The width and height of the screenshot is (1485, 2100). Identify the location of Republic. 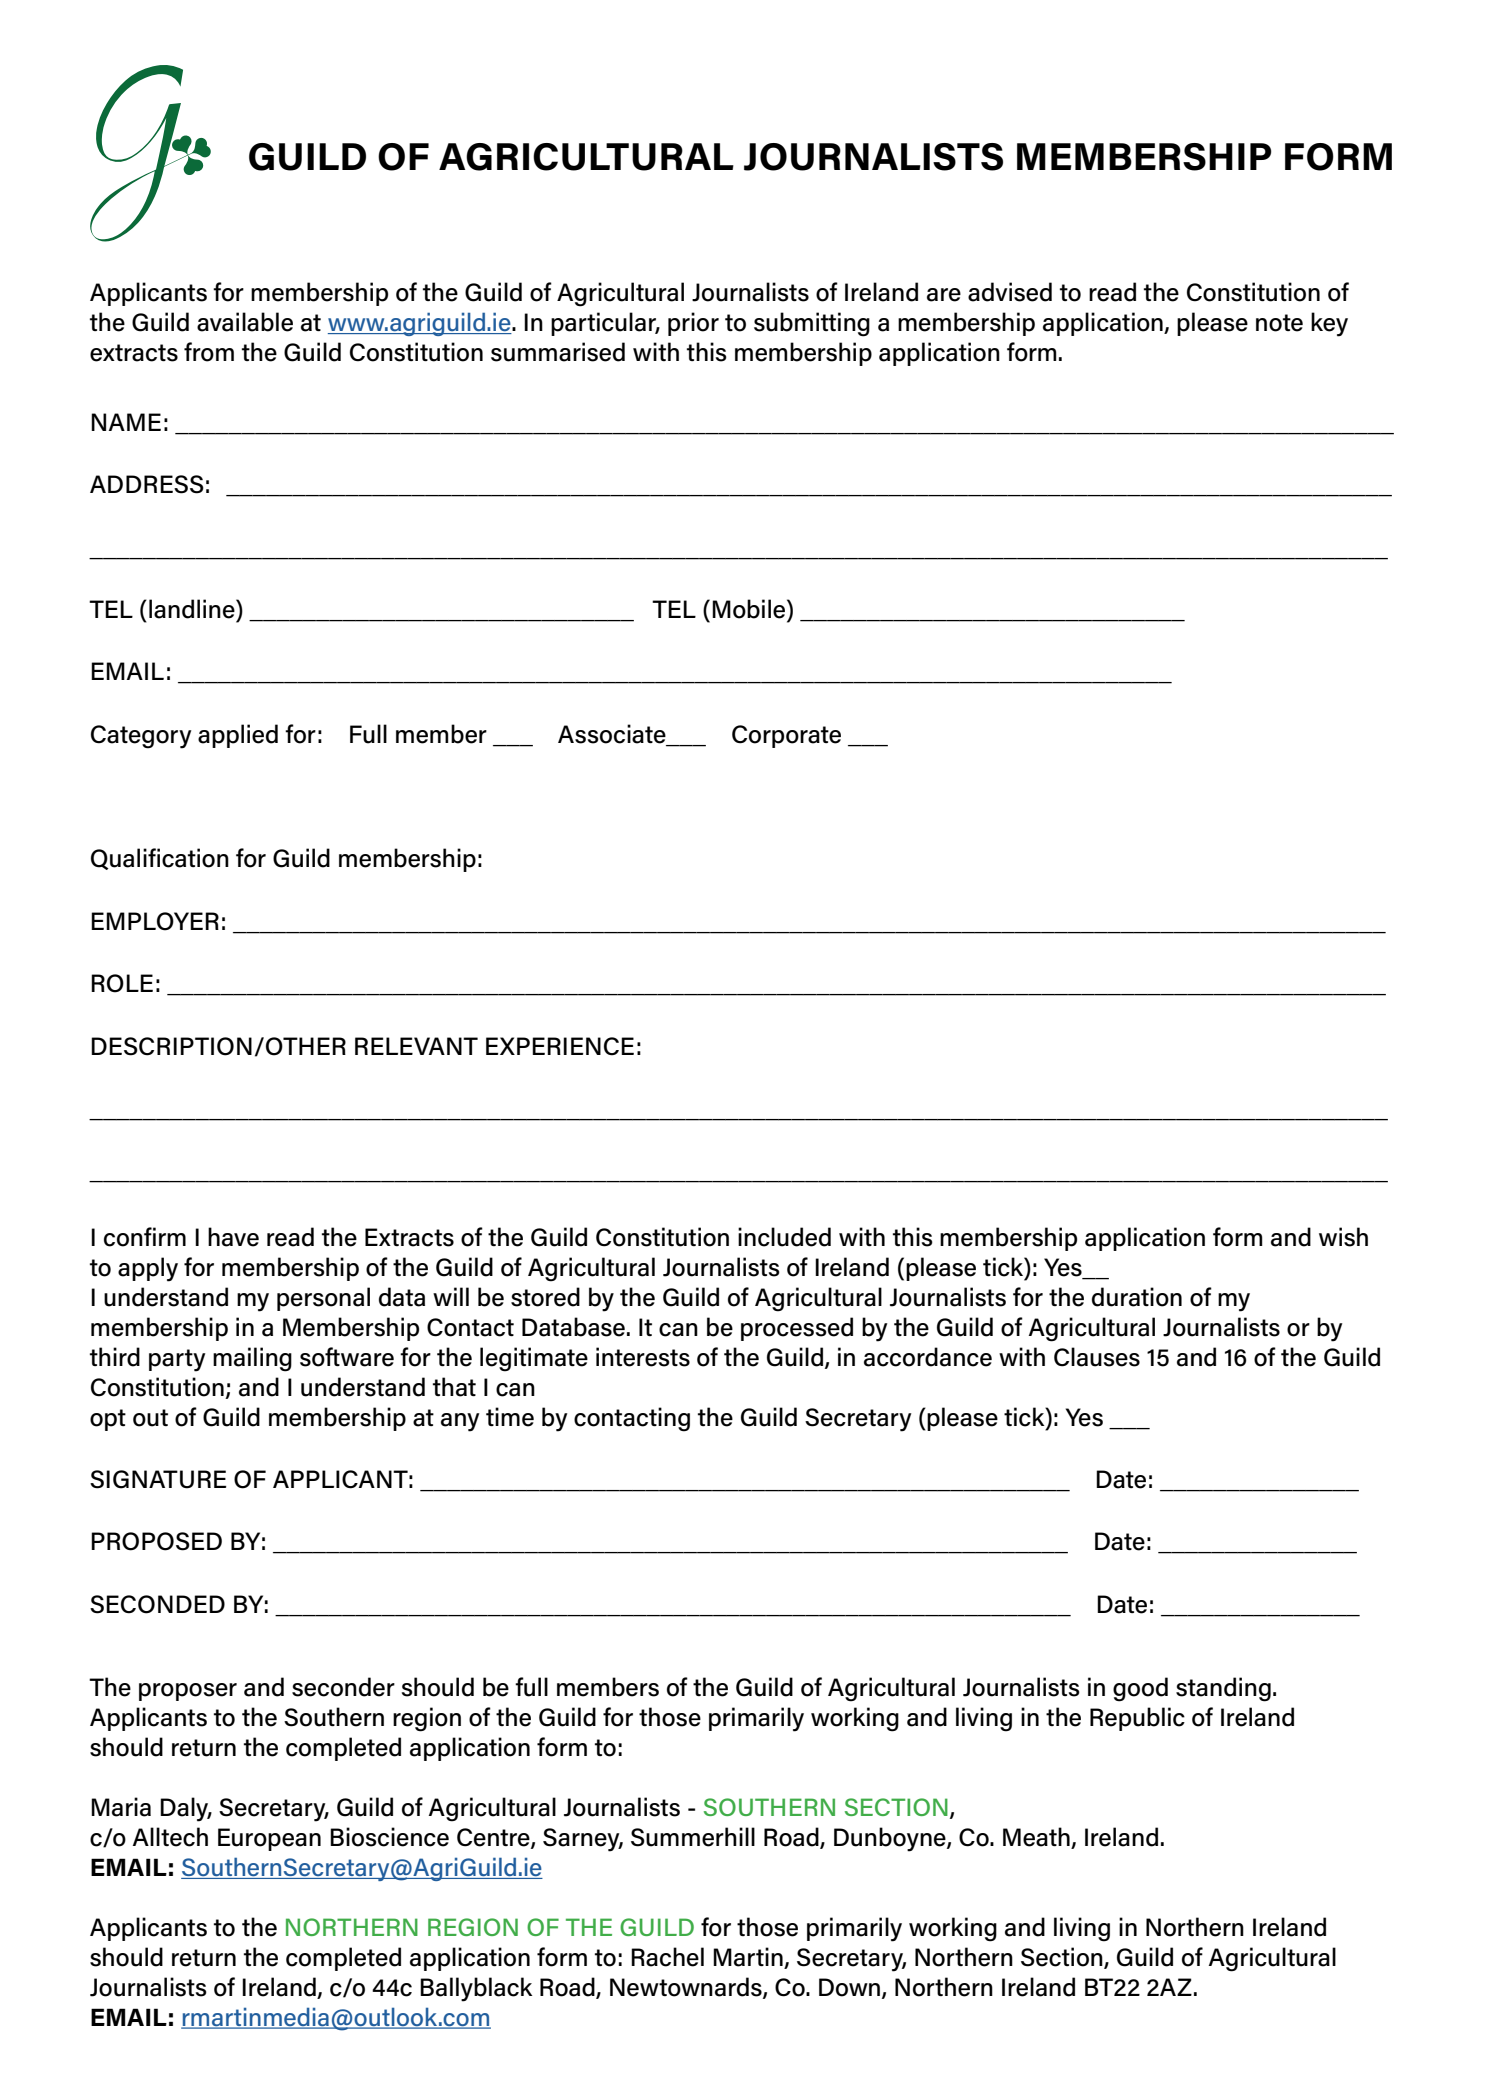
(1137, 1719).
